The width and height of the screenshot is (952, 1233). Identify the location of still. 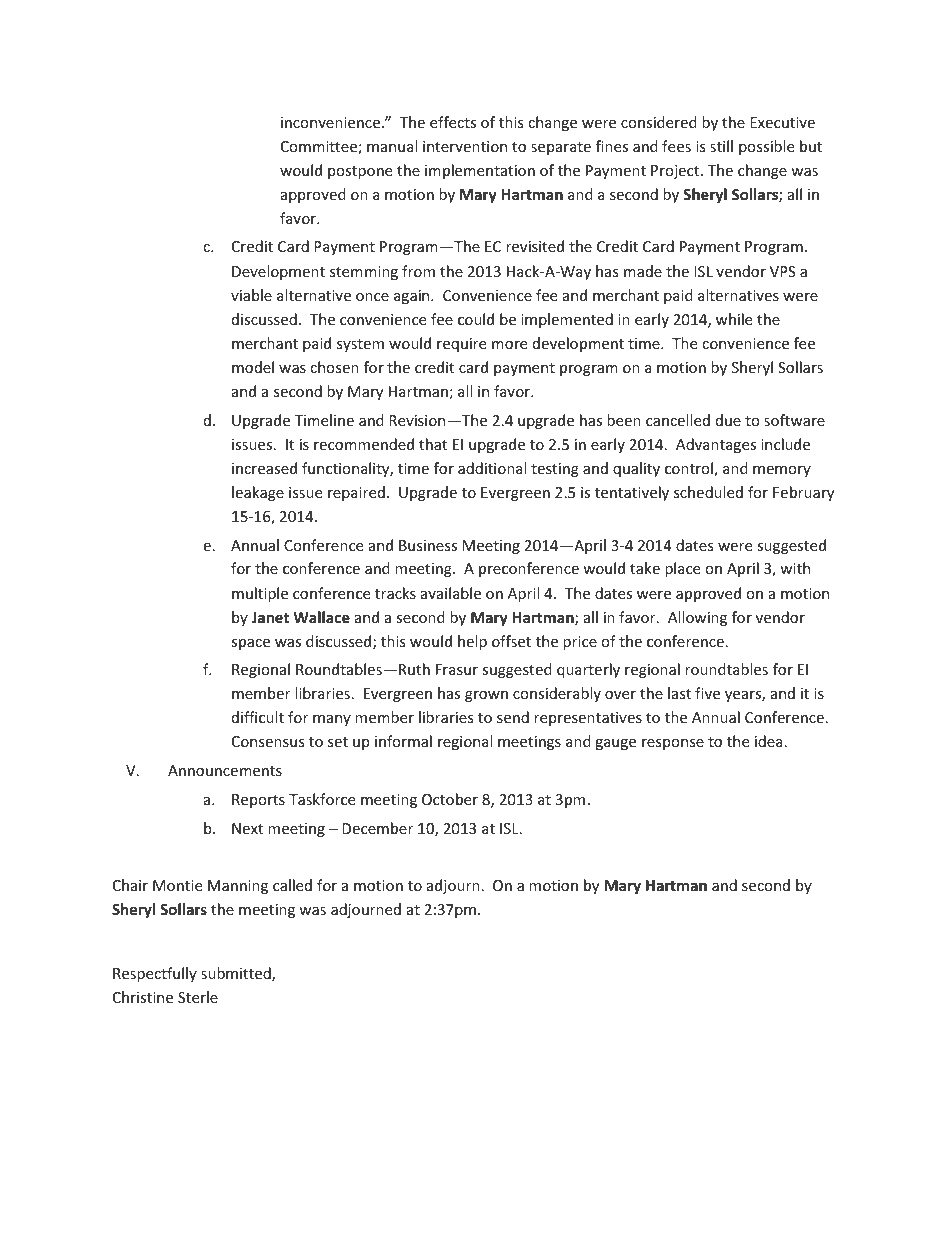
(721, 146).
